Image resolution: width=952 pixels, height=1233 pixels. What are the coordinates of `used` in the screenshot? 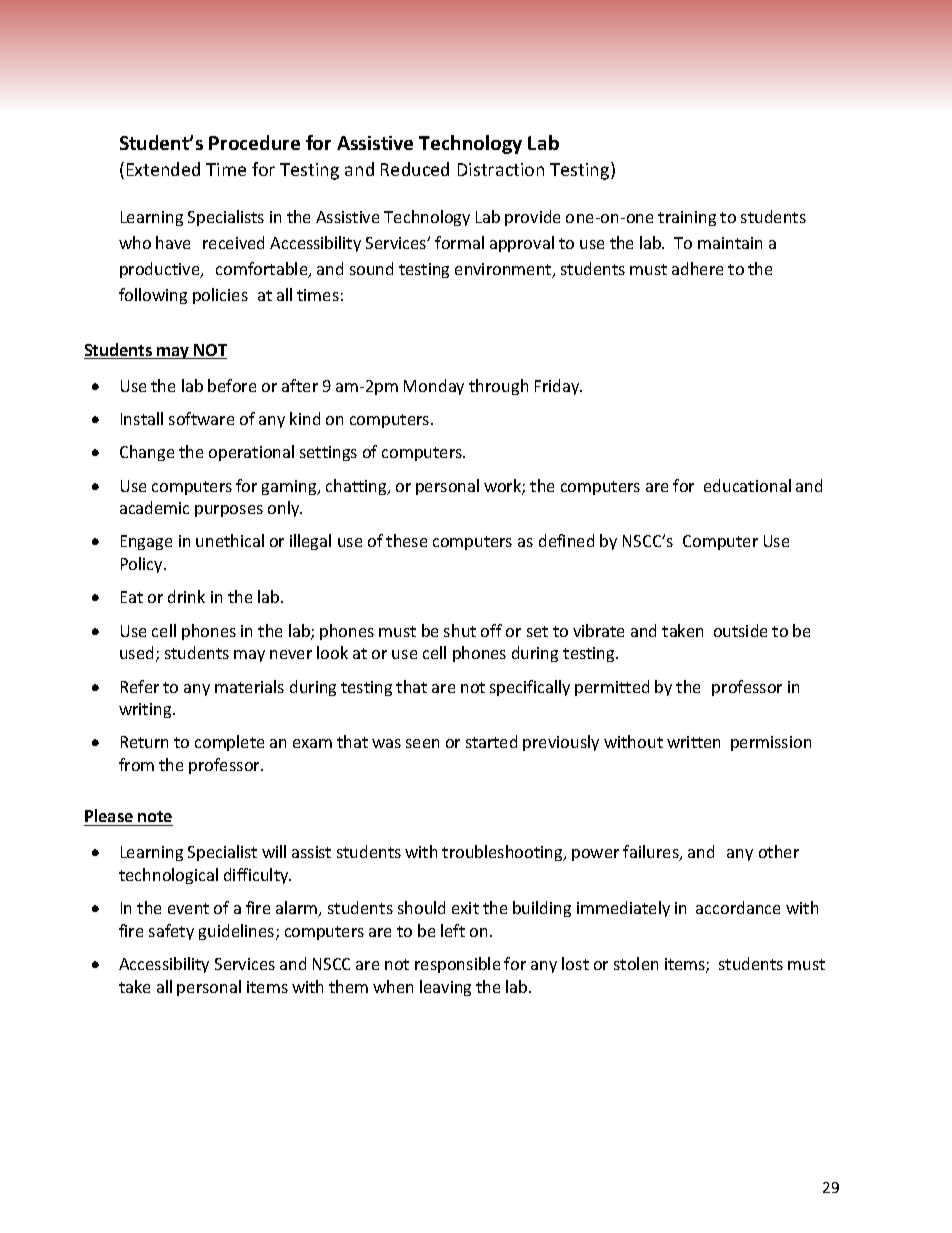 It's located at (136, 652).
